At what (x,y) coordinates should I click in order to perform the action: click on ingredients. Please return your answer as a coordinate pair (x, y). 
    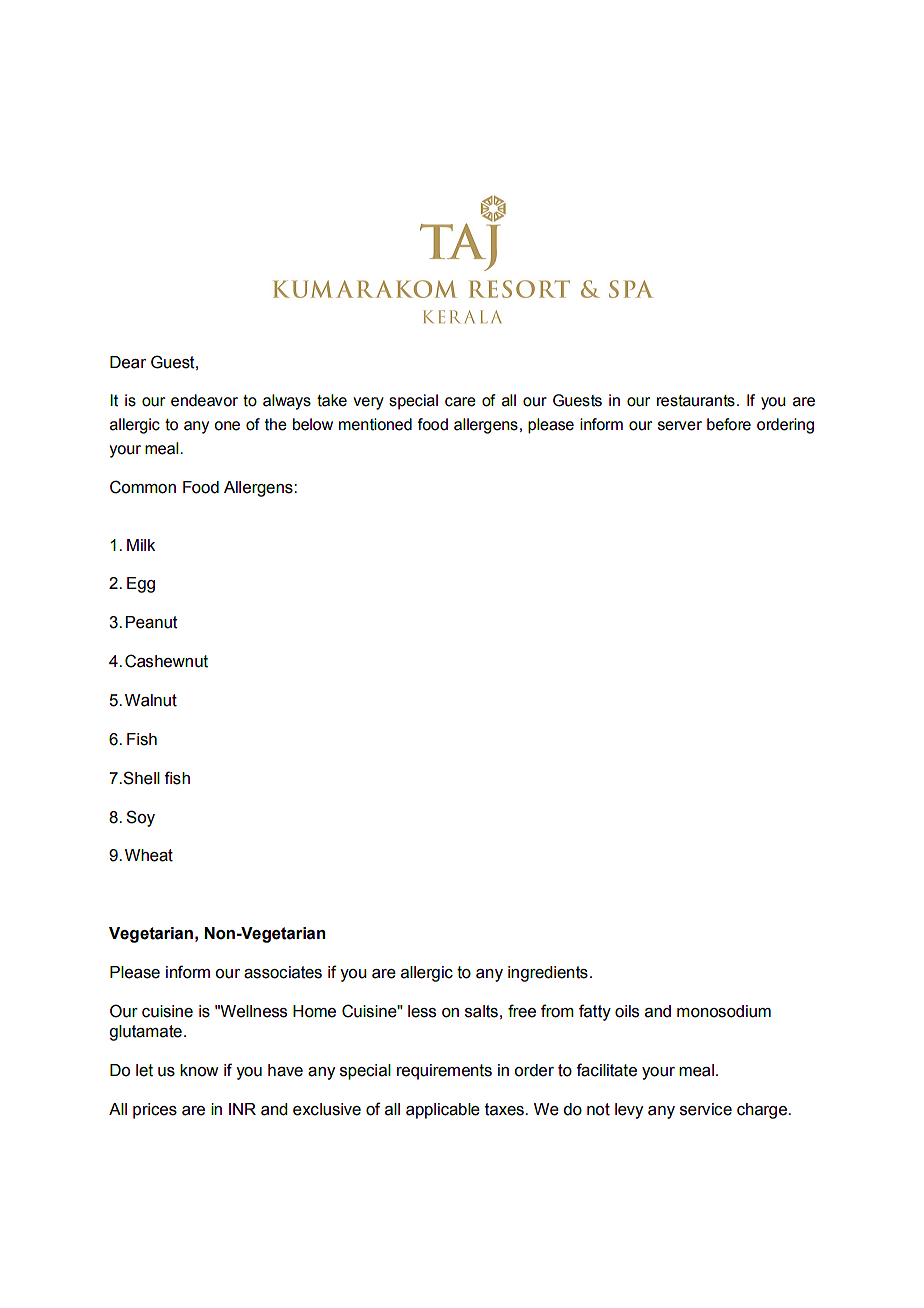
    Looking at the image, I should click on (548, 974).
